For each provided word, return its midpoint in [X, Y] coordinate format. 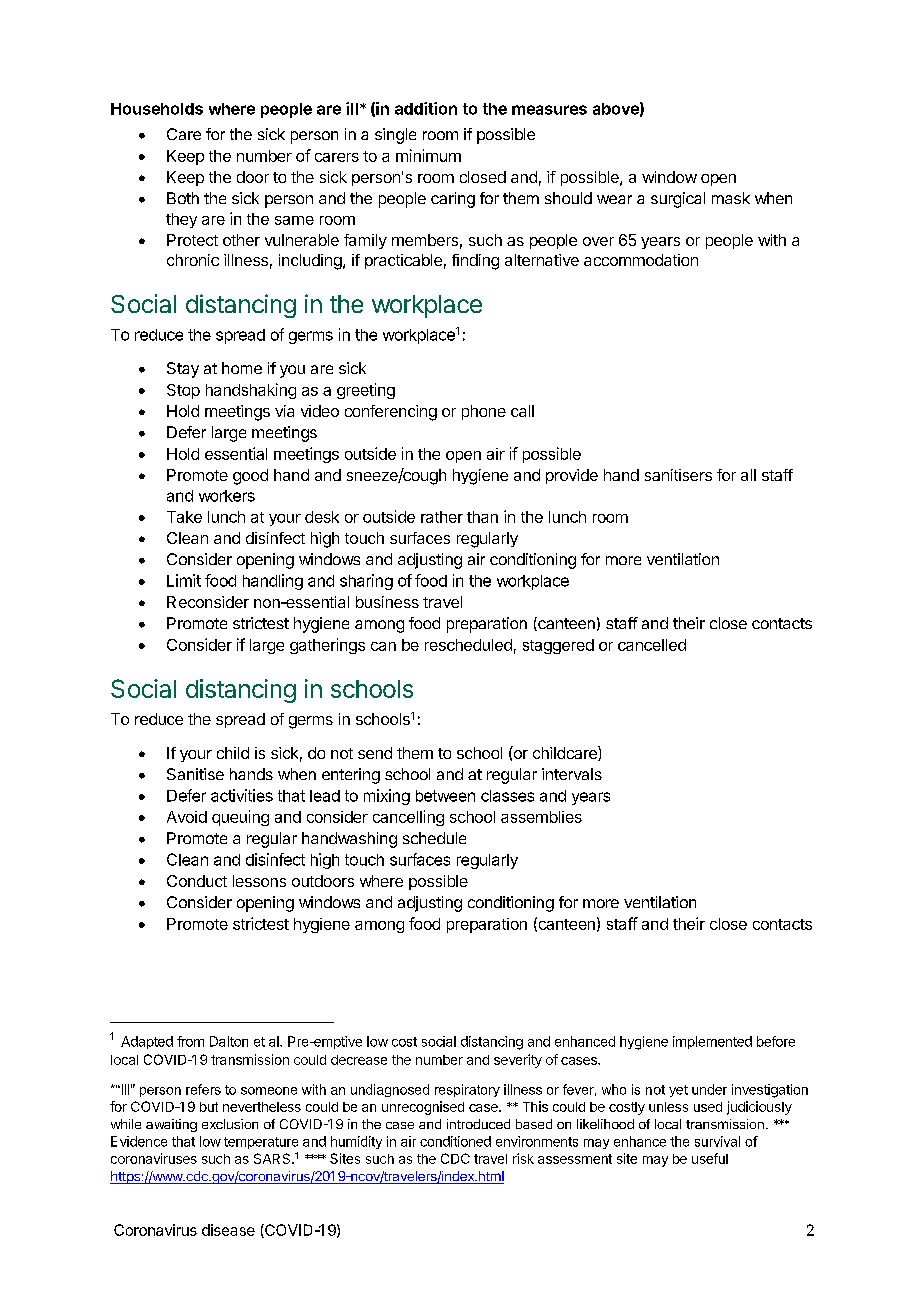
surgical [678, 200]
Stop [183, 391]
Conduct [197, 881]
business [387, 602]
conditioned [455, 1141]
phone [484, 412]
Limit [184, 580]
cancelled [652, 645]
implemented [712, 1042]
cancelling [408, 818]
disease [228, 1230]
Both [183, 198]
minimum [428, 155]
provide [572, 476]
